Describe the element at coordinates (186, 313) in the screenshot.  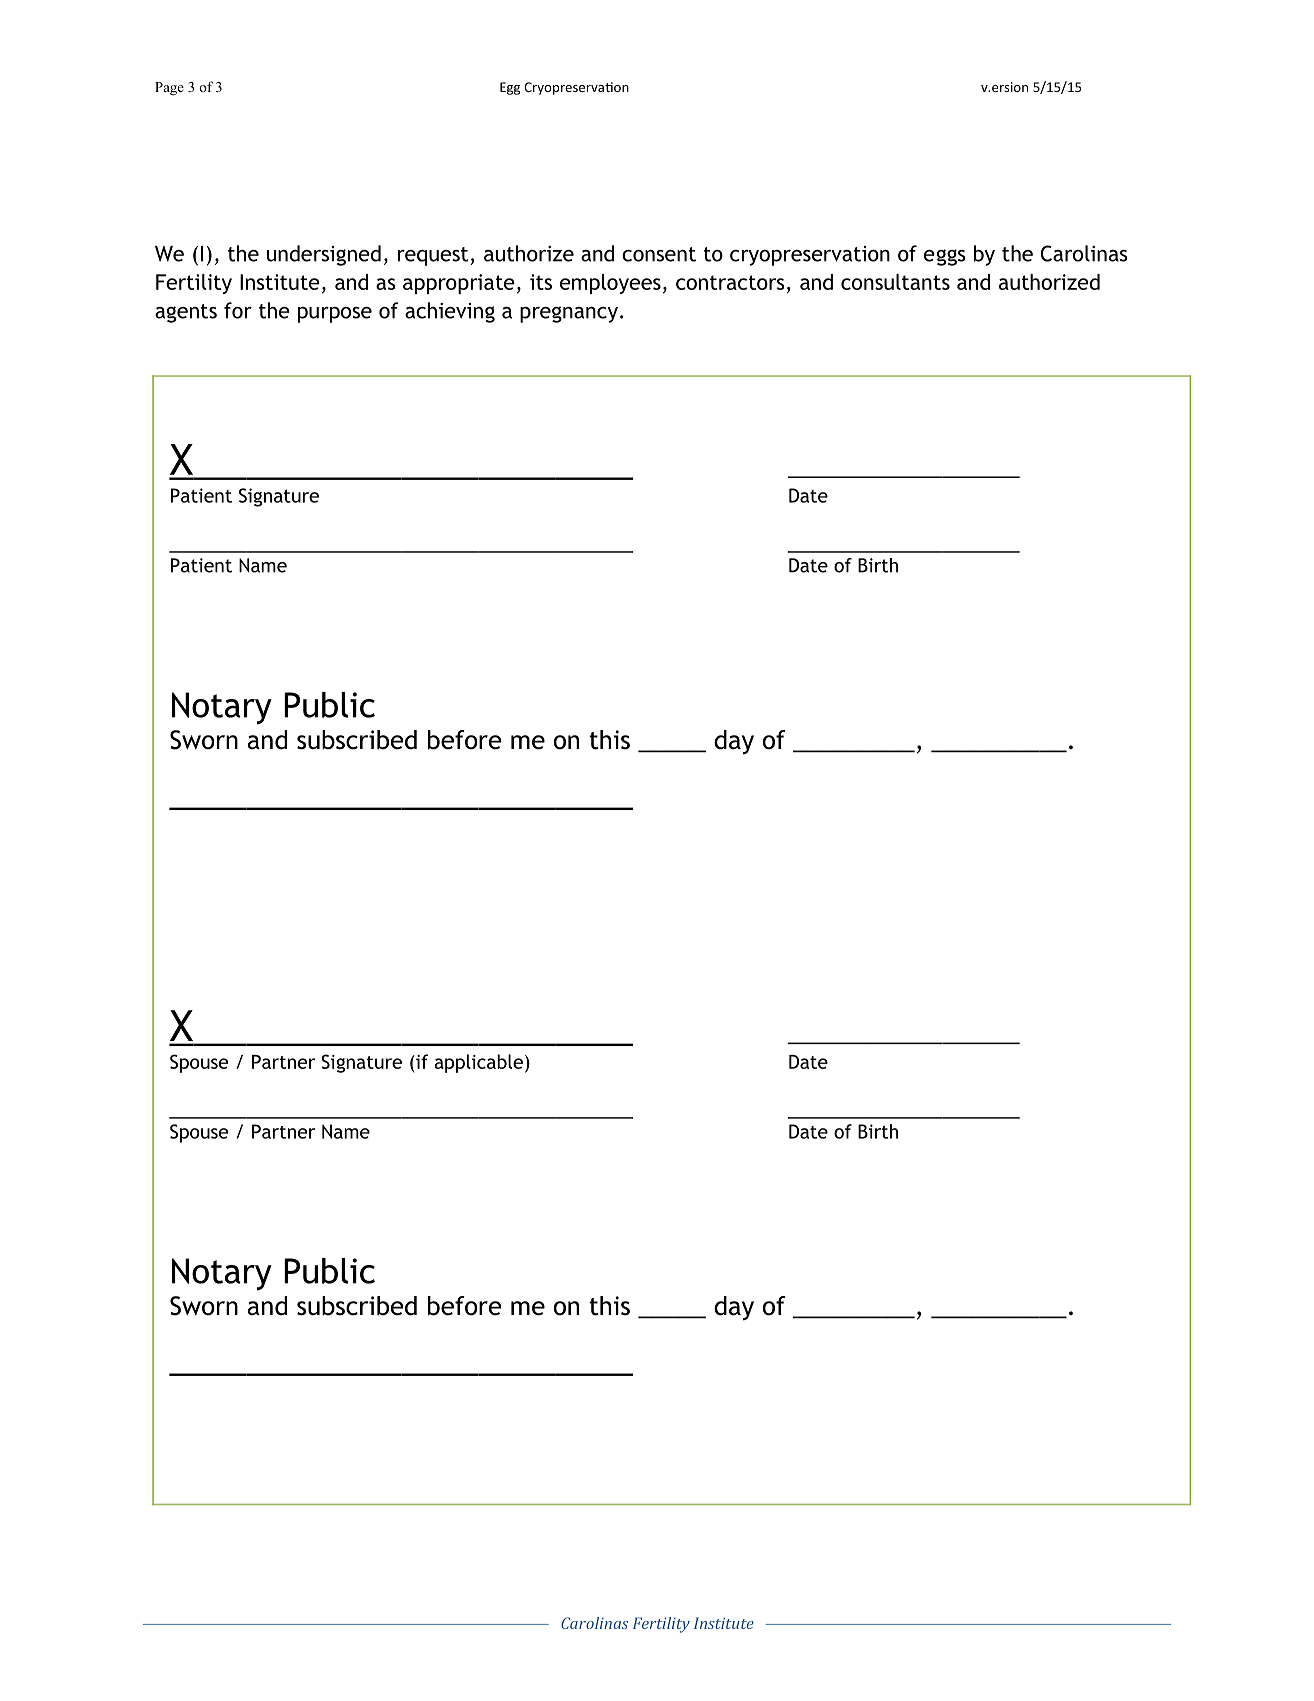
I see `agents` at that location.
